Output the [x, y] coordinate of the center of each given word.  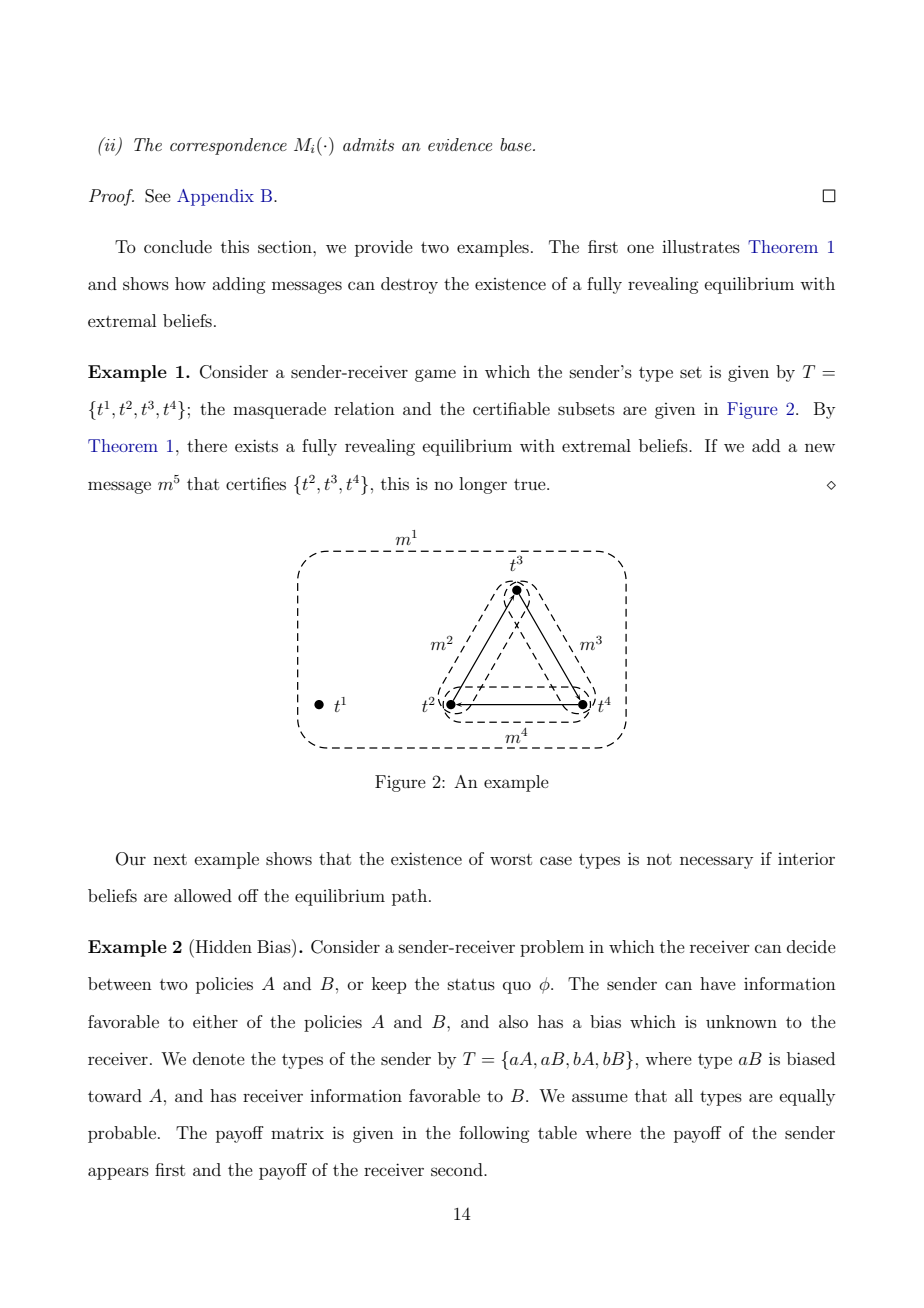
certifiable [511, 408]
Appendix [215, 197]
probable [122, 1134]
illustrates [701, 246]
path [411, 897]
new [820, 447]
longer [483, 485]
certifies [256, 483]
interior [806, 858]
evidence [460, 144]
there [207, 445]
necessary [716, 862]
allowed [203, 895]
